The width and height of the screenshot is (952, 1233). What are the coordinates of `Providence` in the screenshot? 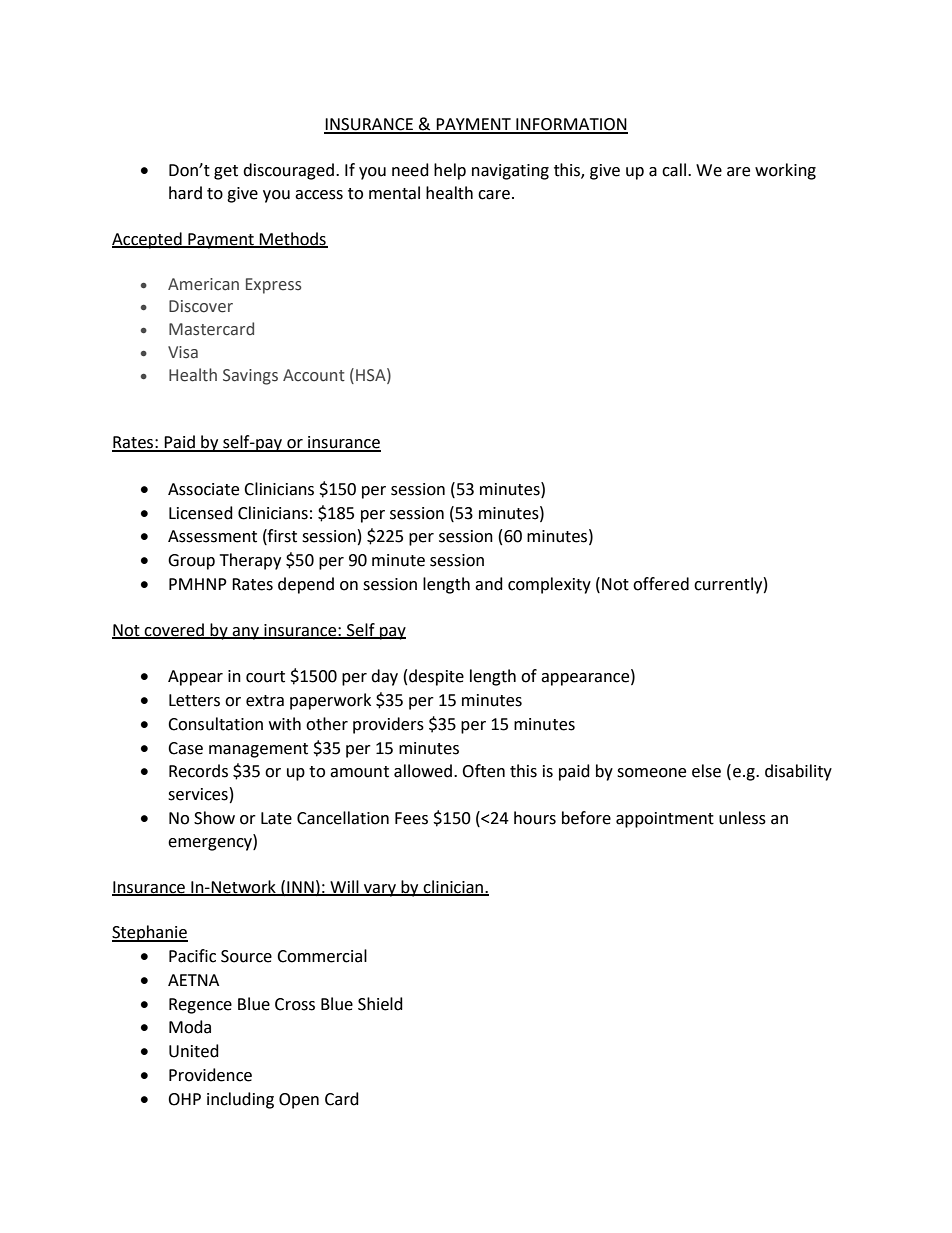 It's located at (210, 1075).
